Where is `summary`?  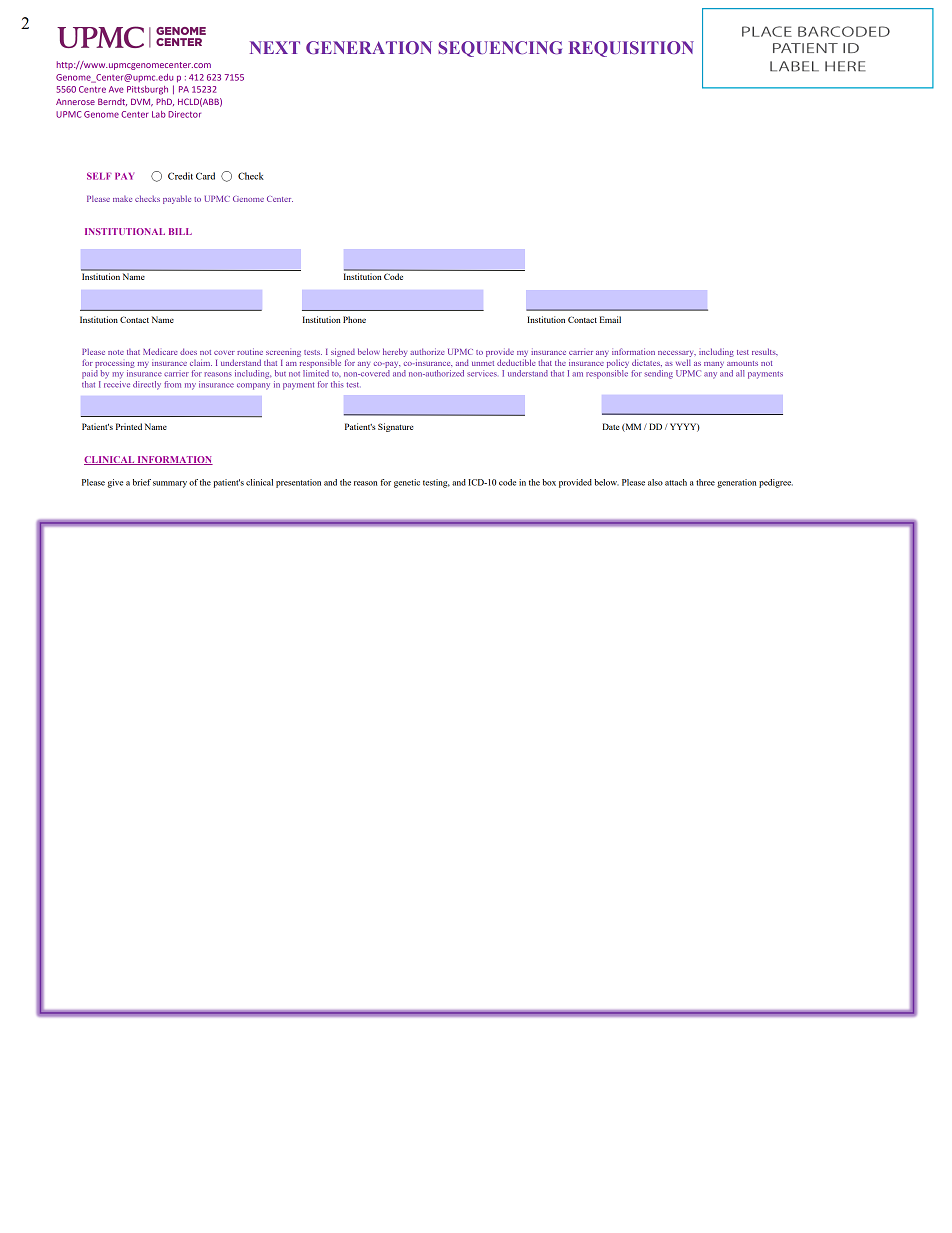
summary is located at coordinates (170, 484).
